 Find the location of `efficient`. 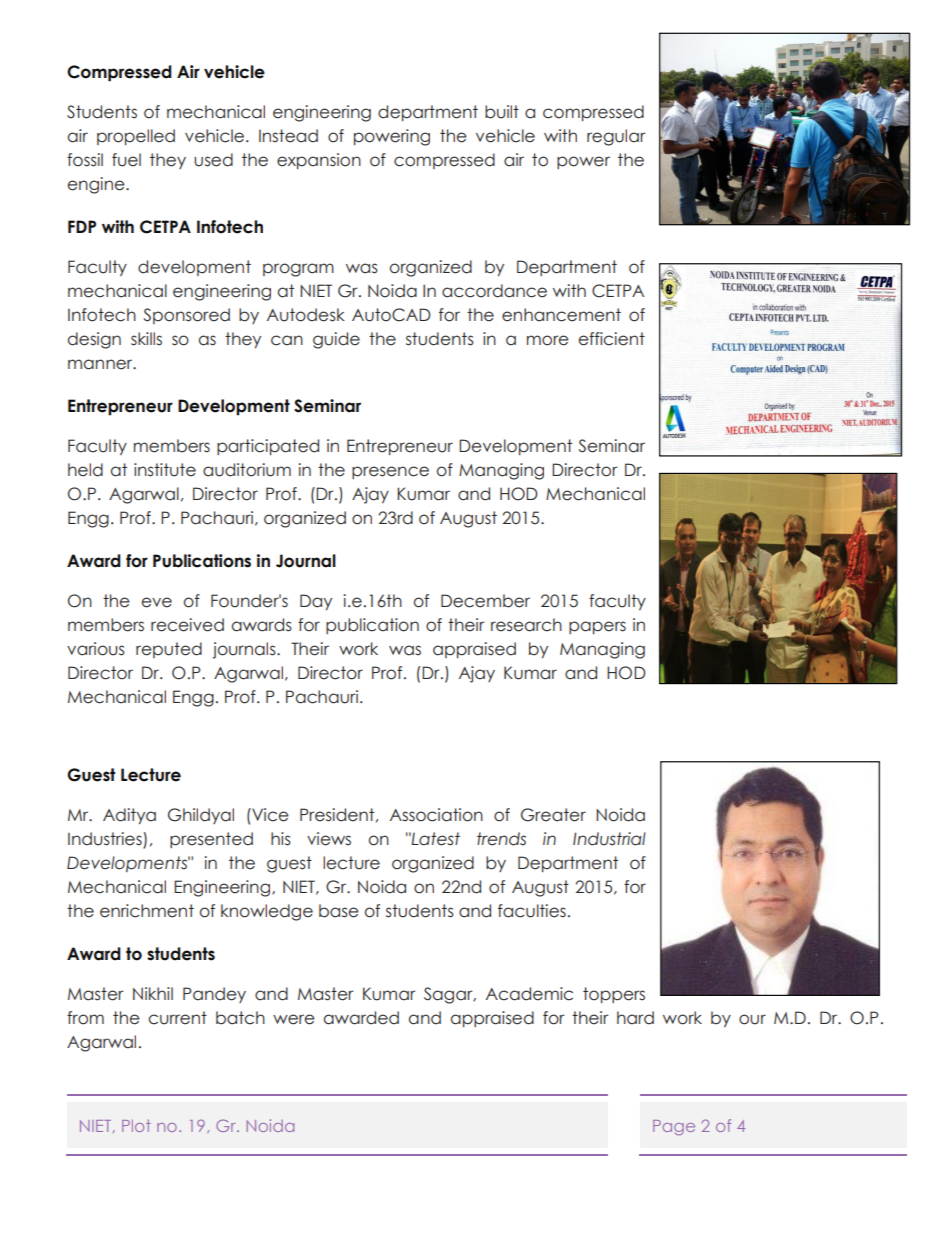

efficient is located at coordinates (612, 339).
